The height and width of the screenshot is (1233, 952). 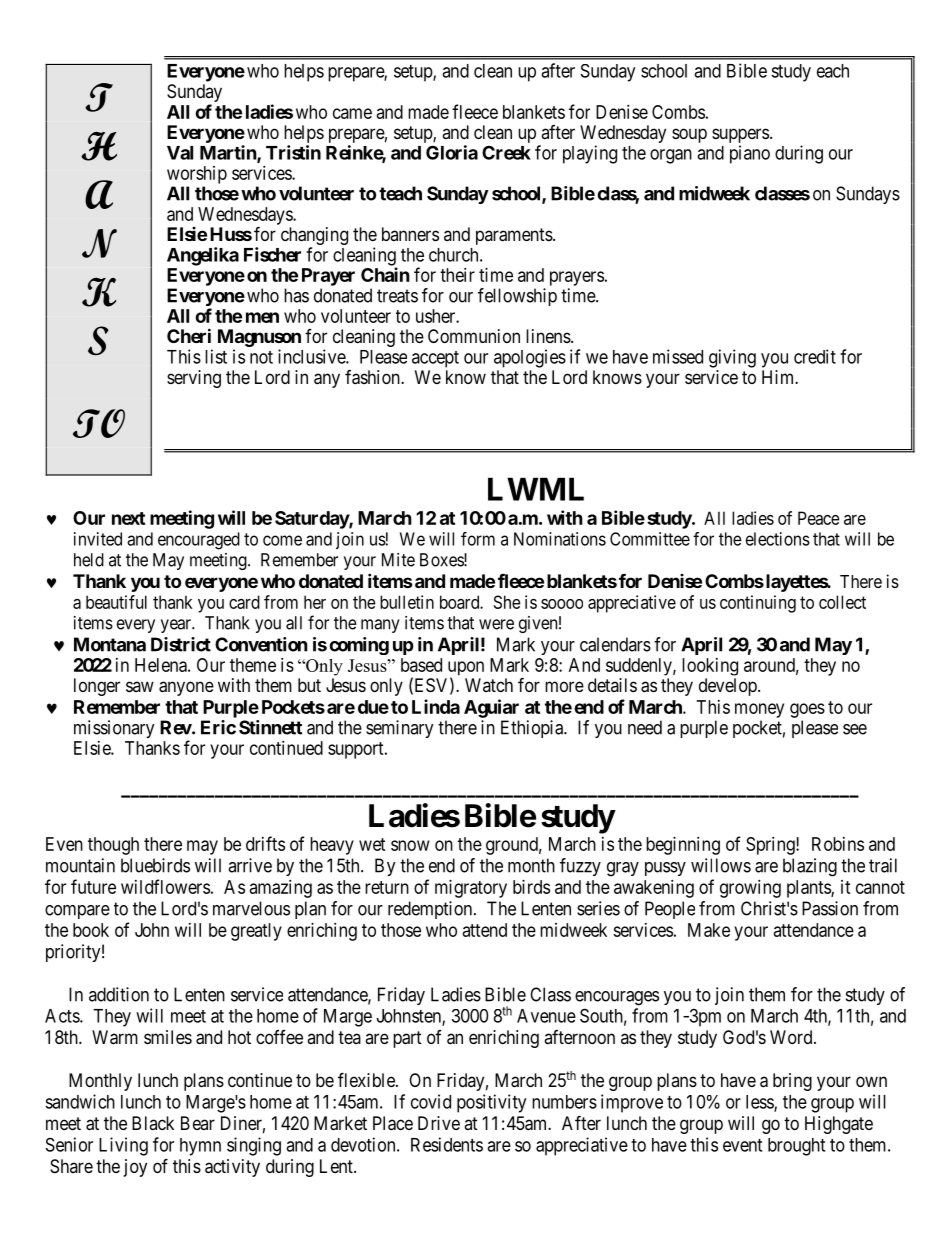 What do you see at coordinates (478, 539) in the screenshot?
I see `form` at bounding box center [478, 539].
